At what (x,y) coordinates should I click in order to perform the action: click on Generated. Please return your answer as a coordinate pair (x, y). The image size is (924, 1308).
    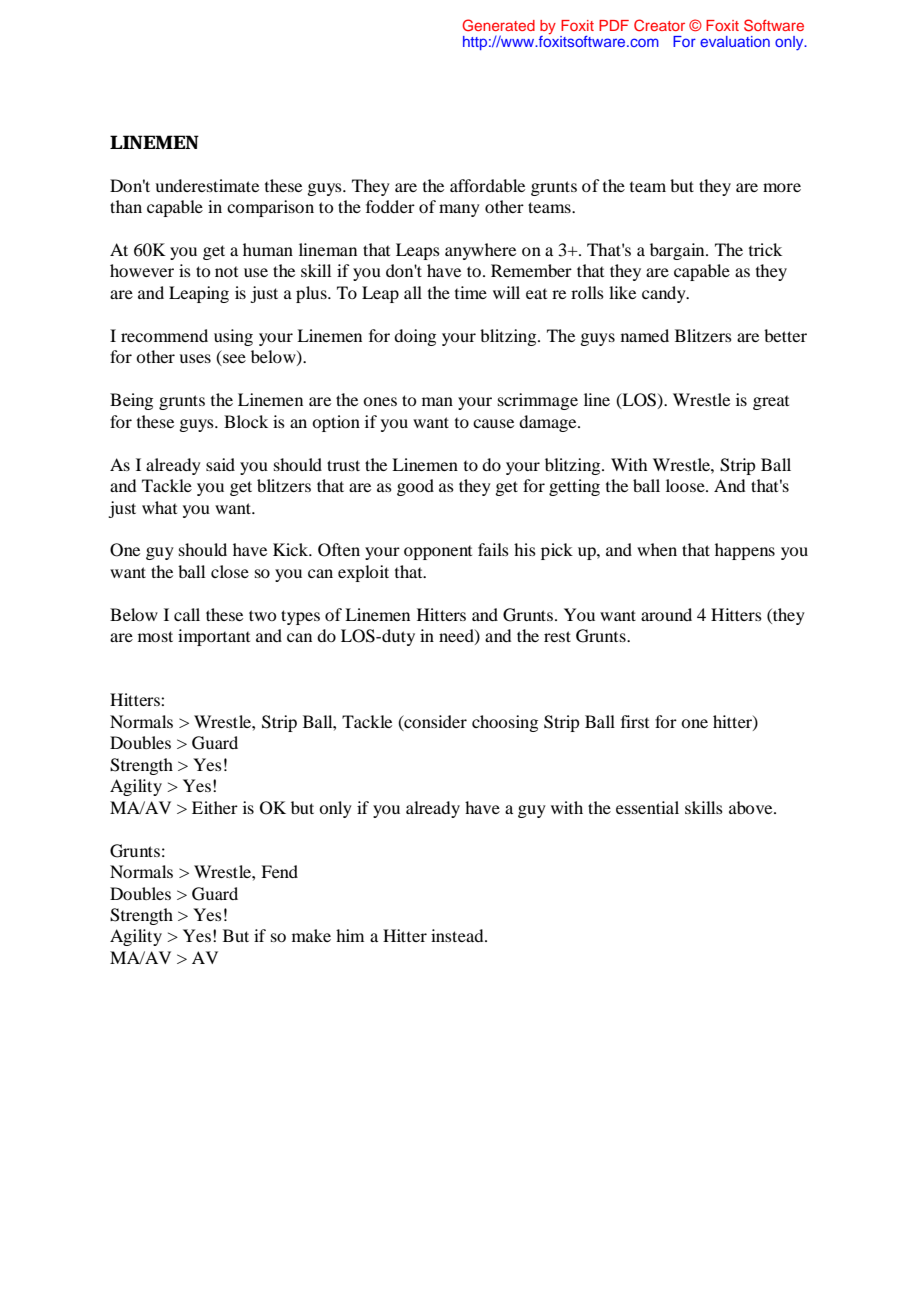
    Looking at the image, I should click on (498, 25).
